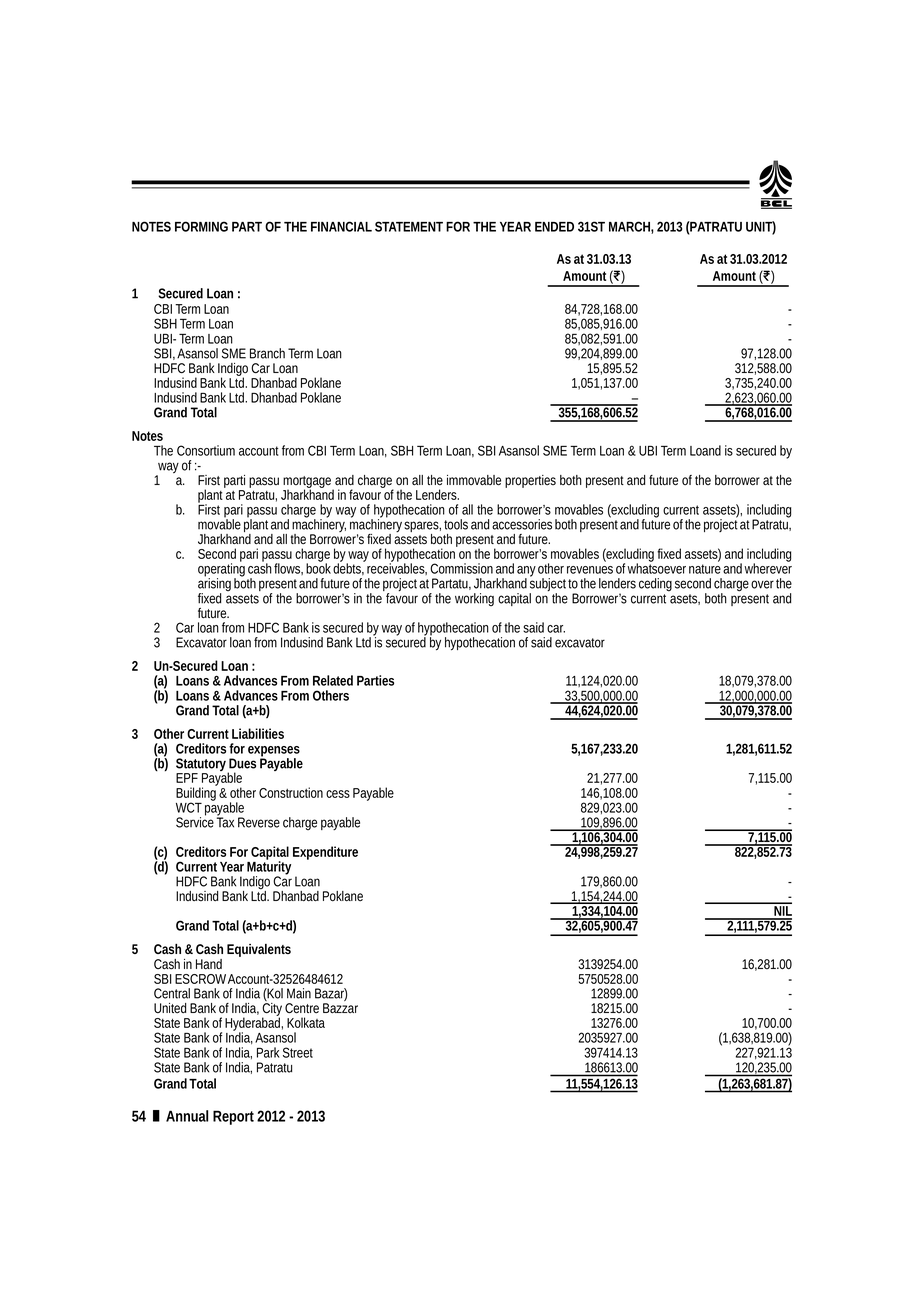 The image size is (924, 1308). Describe the element at coordinates (221, 570) in the image. I see `operating` at that location.
